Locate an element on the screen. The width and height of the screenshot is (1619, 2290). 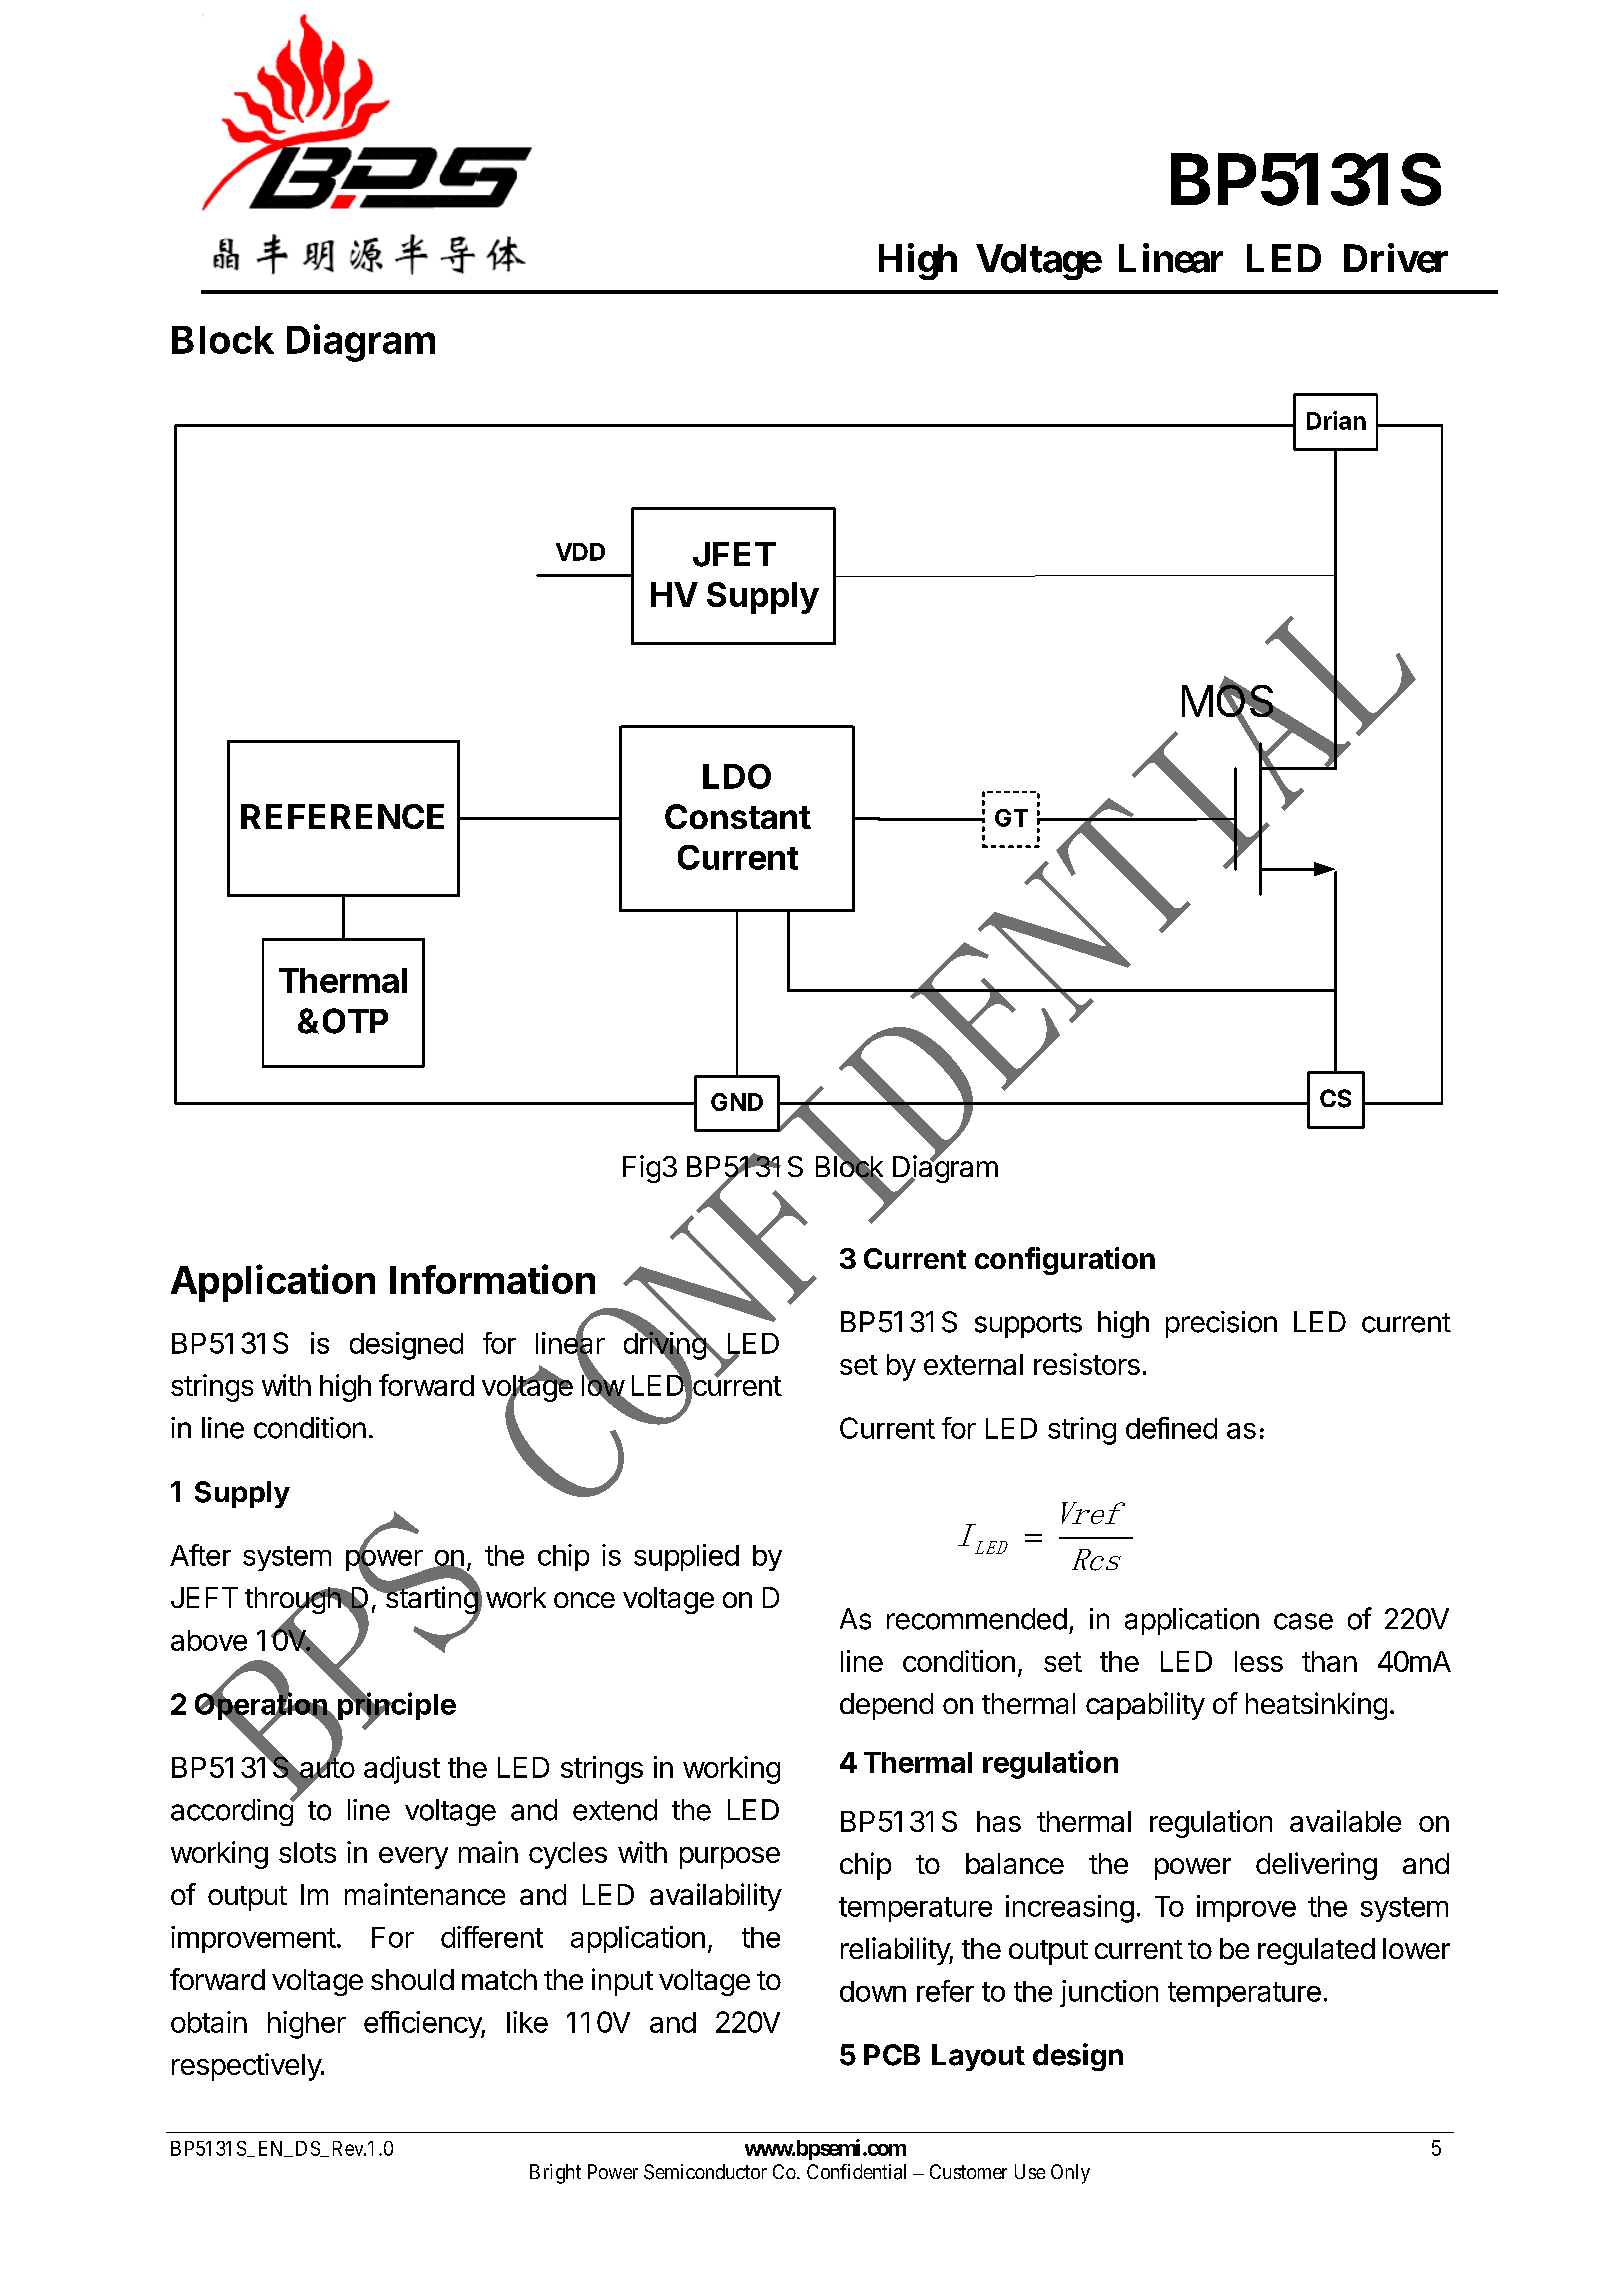
Only is located at coordinates (1070, 2174).
